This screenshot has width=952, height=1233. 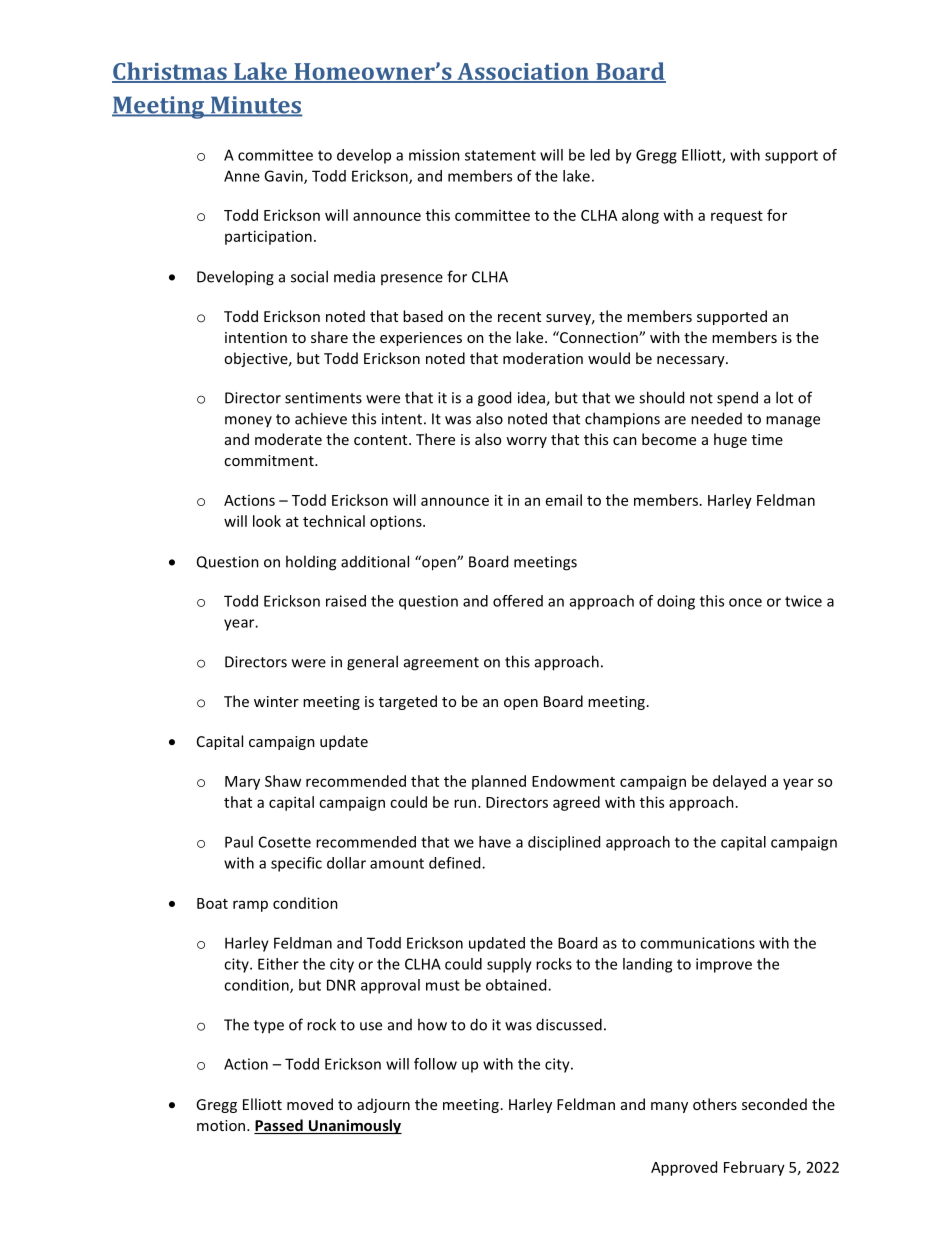 I want to click on request, so click(x=737, y=217).
